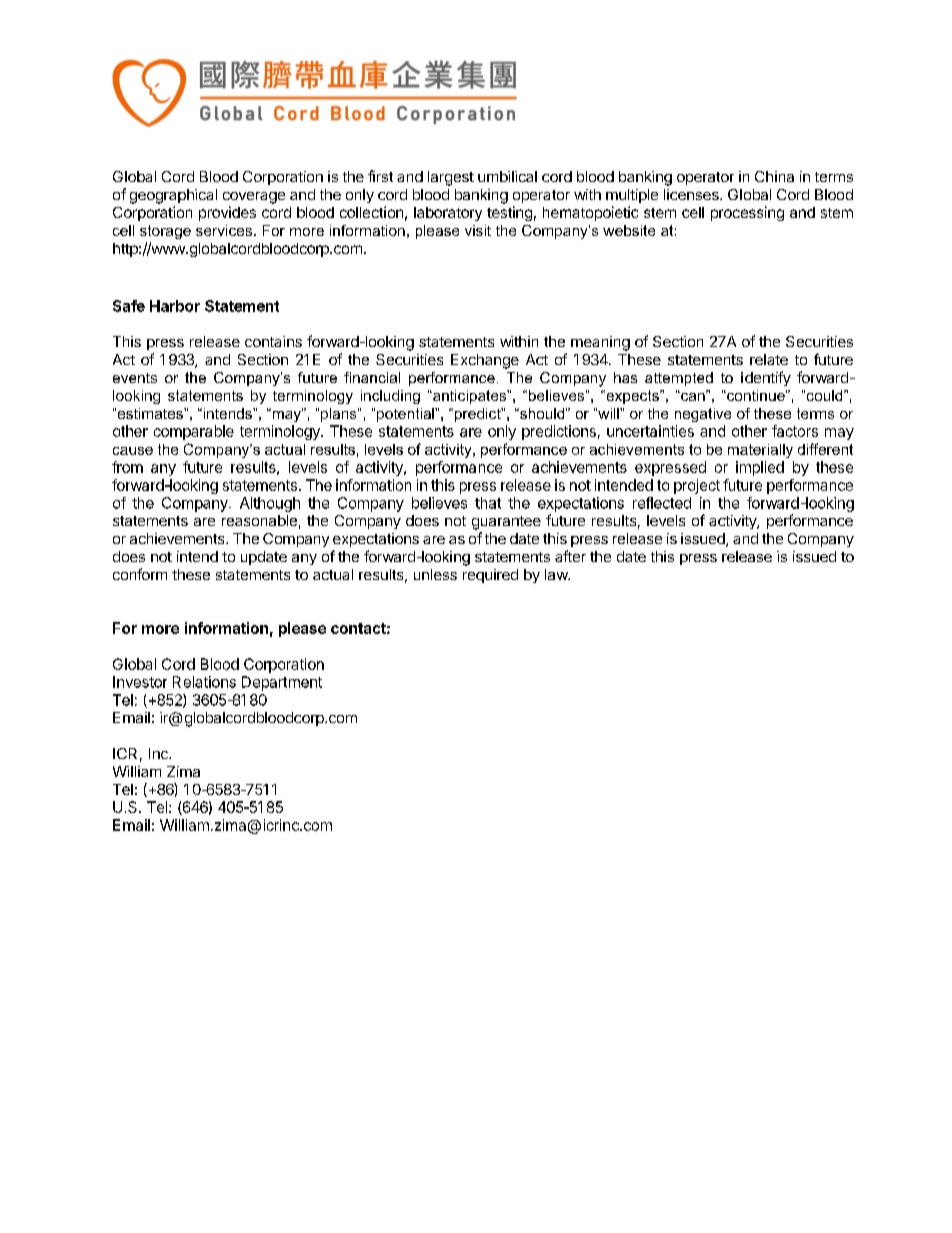 The image size is (952, 1233). What do you see at coordinates (692, 194) in the screenshot?
I see `licenses` at bounding box center [692, 194].
